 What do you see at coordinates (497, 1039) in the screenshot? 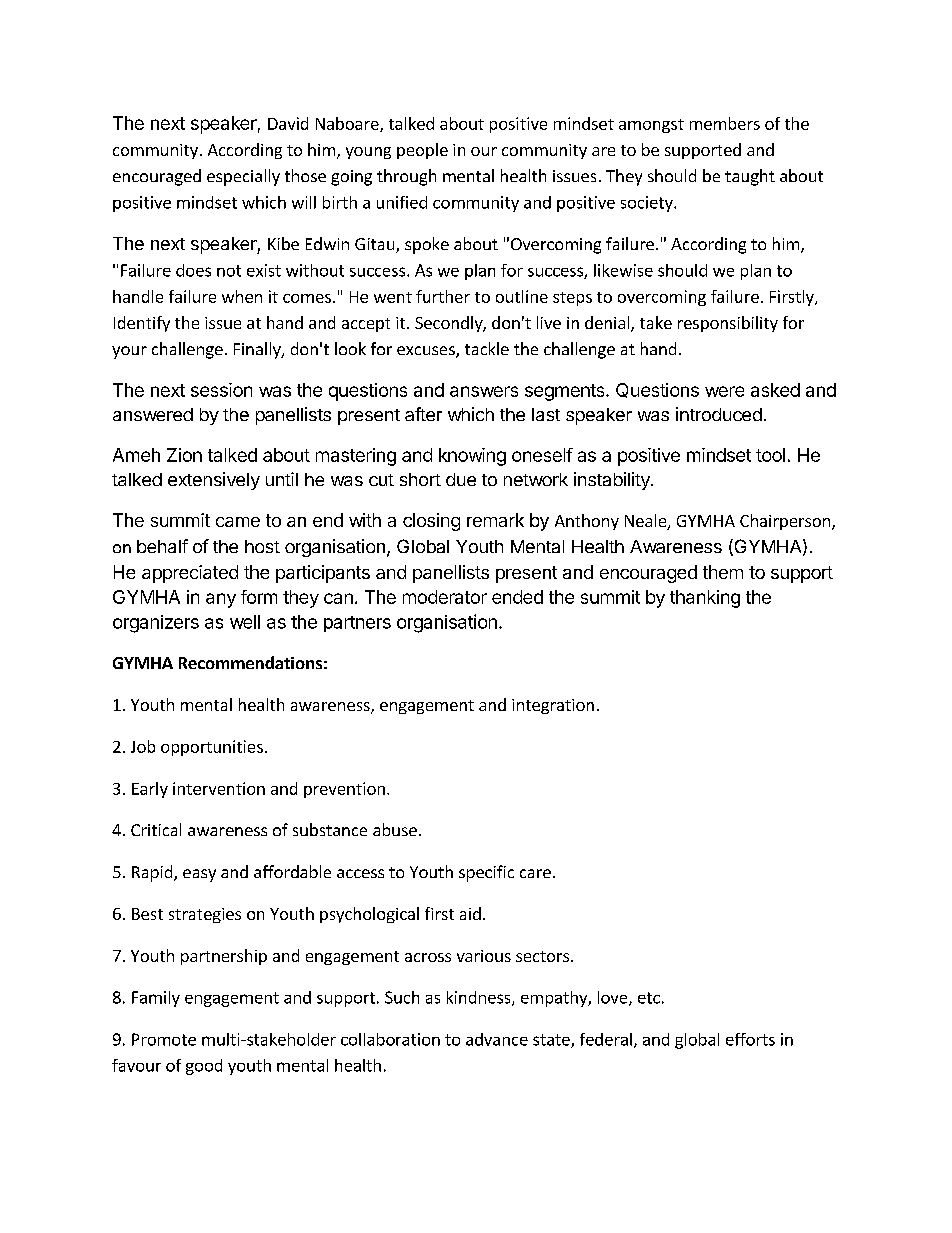
I see `advance` at bounding box center [497, 1039].
